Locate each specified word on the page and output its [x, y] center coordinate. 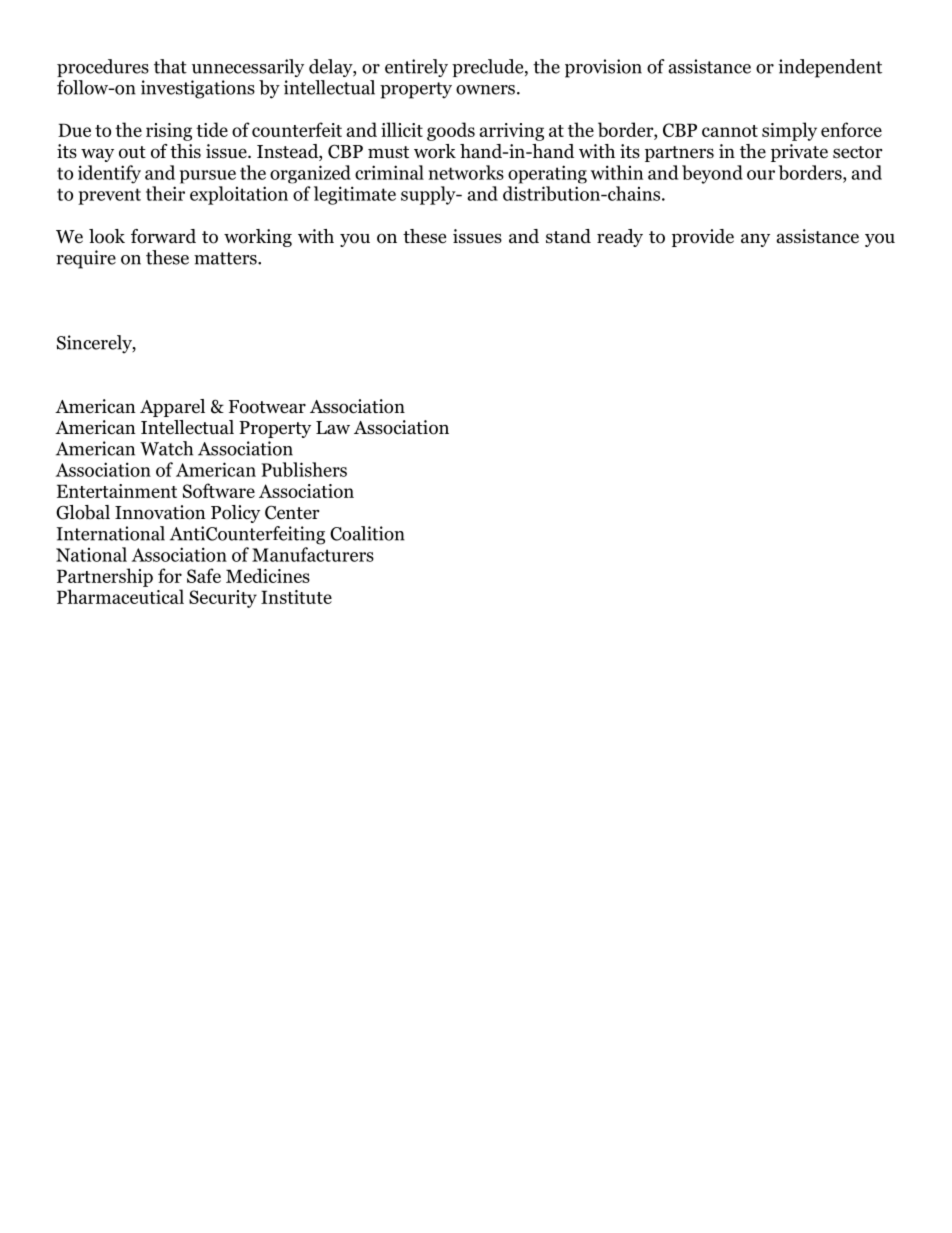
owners [485, 90]
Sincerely [95, 344]
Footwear [267, 407]
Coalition [367, 533]
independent [830, 68]
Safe [204, 575]
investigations [198, 89]
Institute [296, 597]
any [755, 240]
